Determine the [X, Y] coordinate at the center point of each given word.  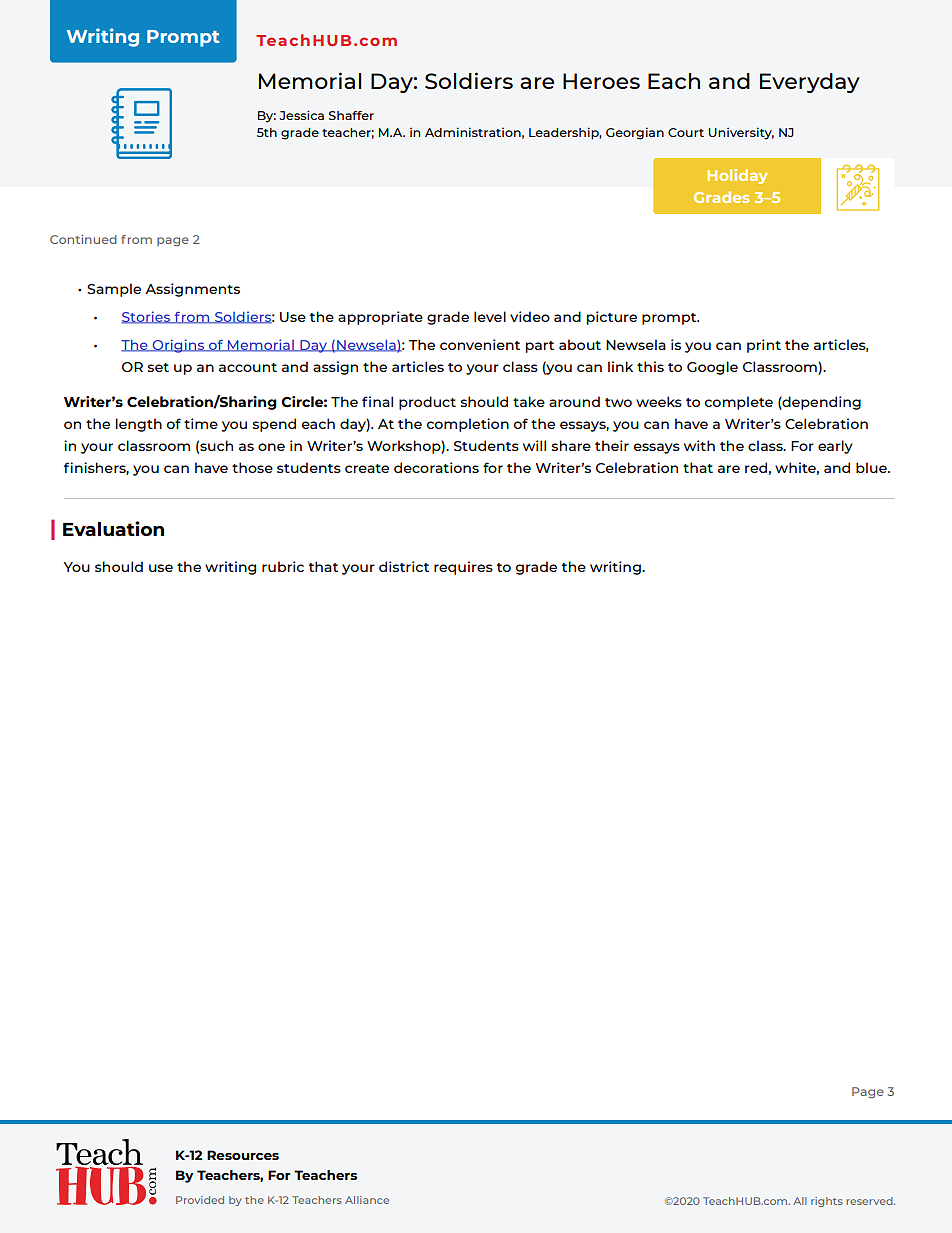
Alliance [367, 1200]
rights [827, 1202]
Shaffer [351, 115]
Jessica [301, 115]
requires [463, 568]
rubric [283, 566]
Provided [200, 1200]
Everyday [810, 83]
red [756, 467]
